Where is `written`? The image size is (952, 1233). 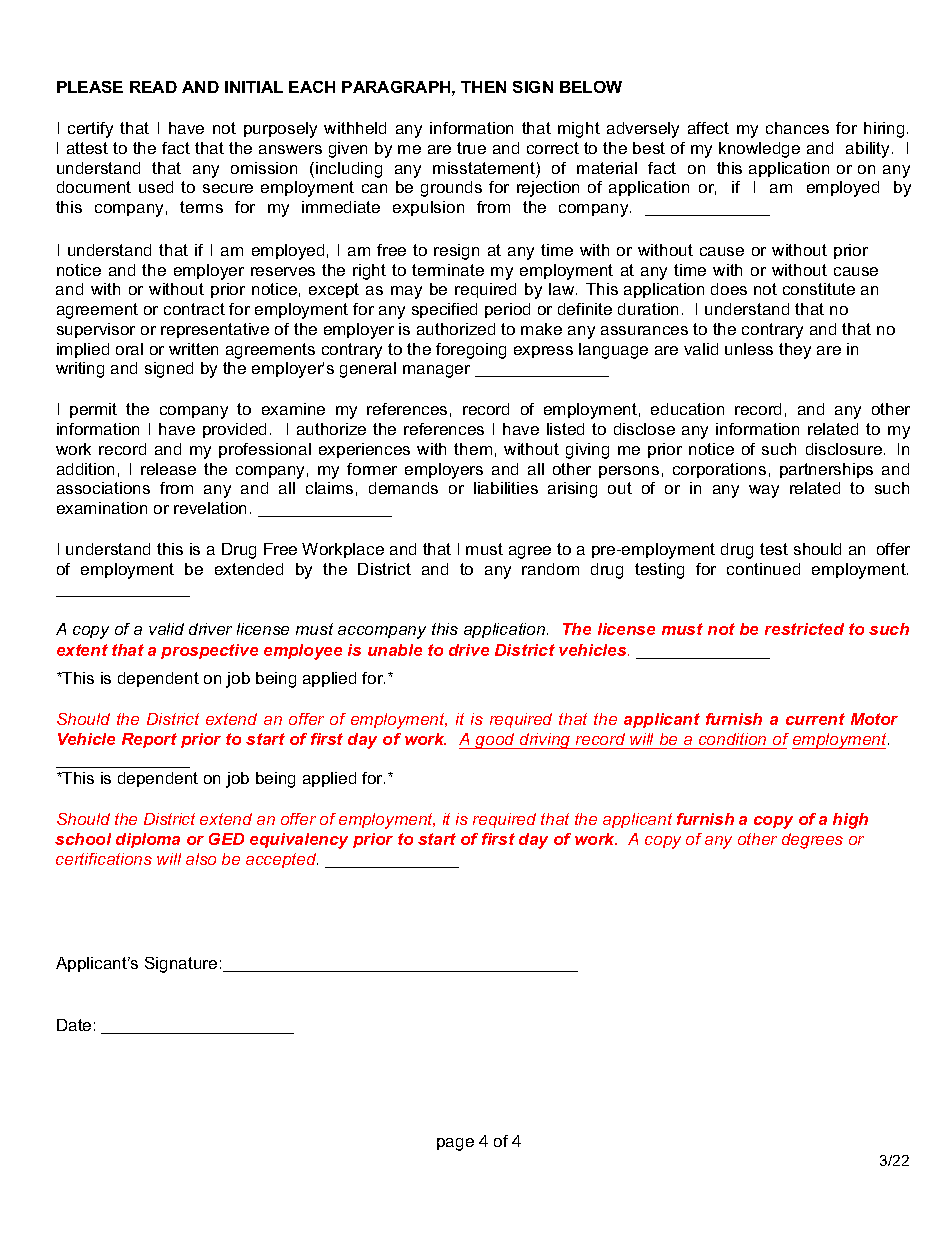
written is located at coordinates (193, 349).
